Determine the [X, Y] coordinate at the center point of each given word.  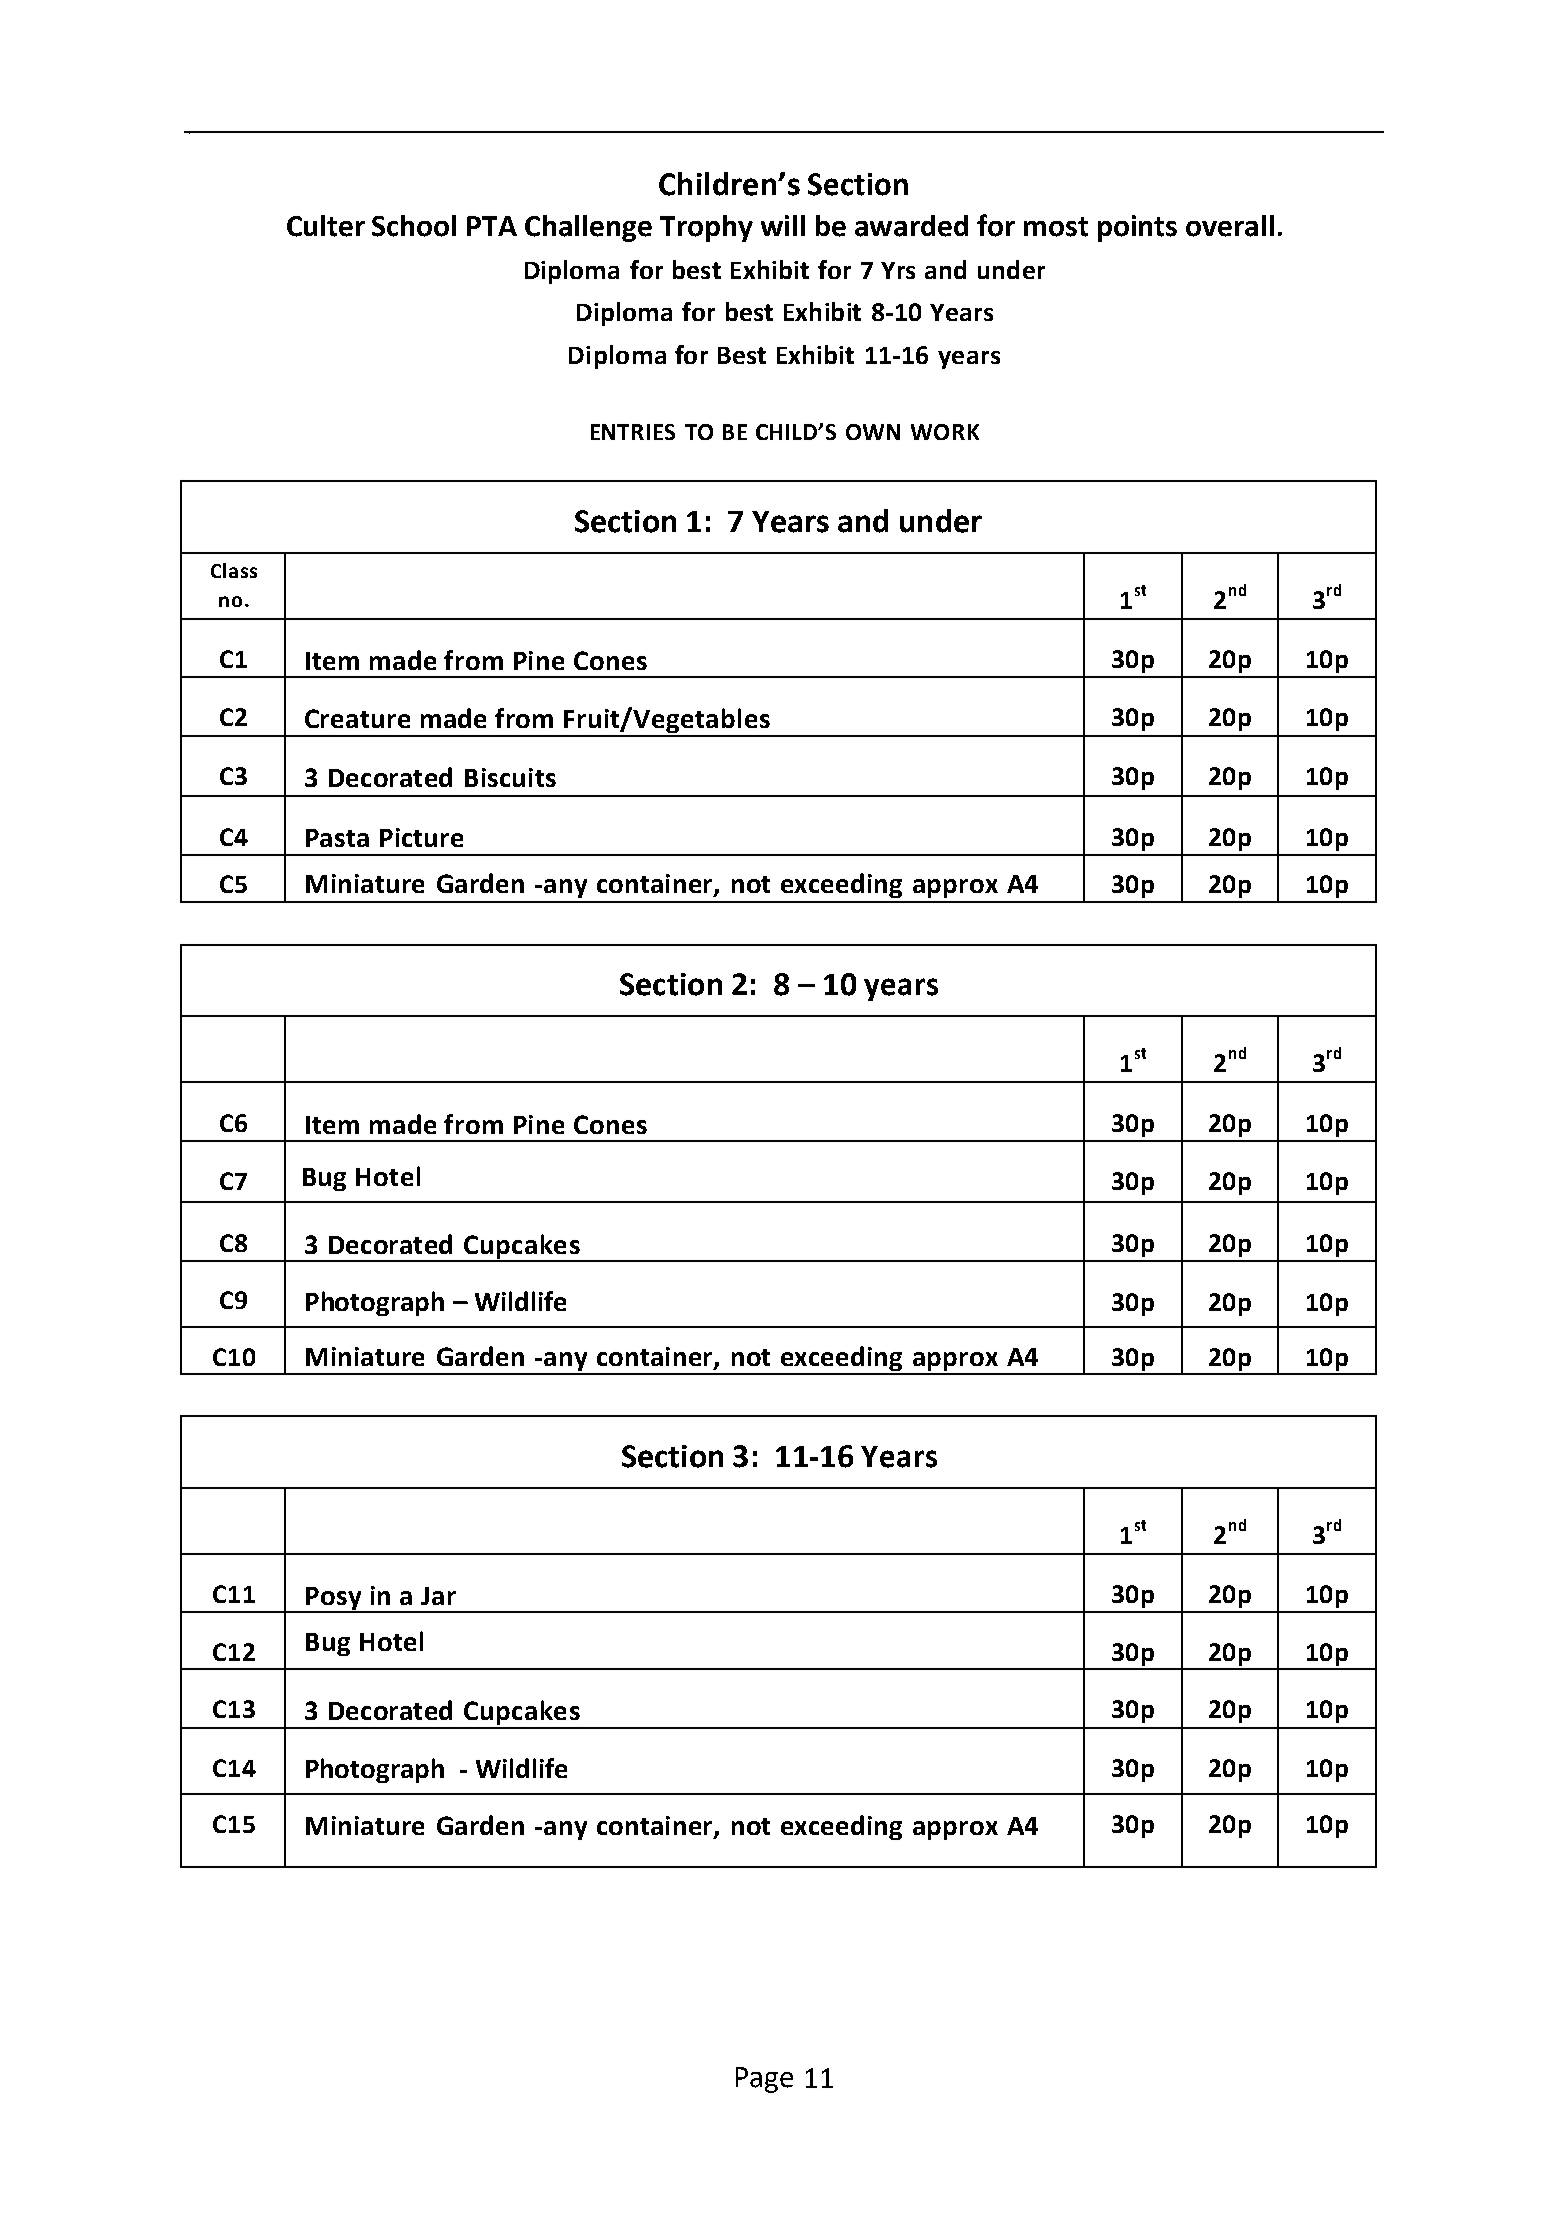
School [414, 226]
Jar [438, 1596]
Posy [334, 1599]
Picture [421, 837]
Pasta [337, 838]
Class [234, 570]
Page [764, 2080]
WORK [945, 432]
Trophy [706, 228]
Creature [357, 718]
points [1137, 228]
